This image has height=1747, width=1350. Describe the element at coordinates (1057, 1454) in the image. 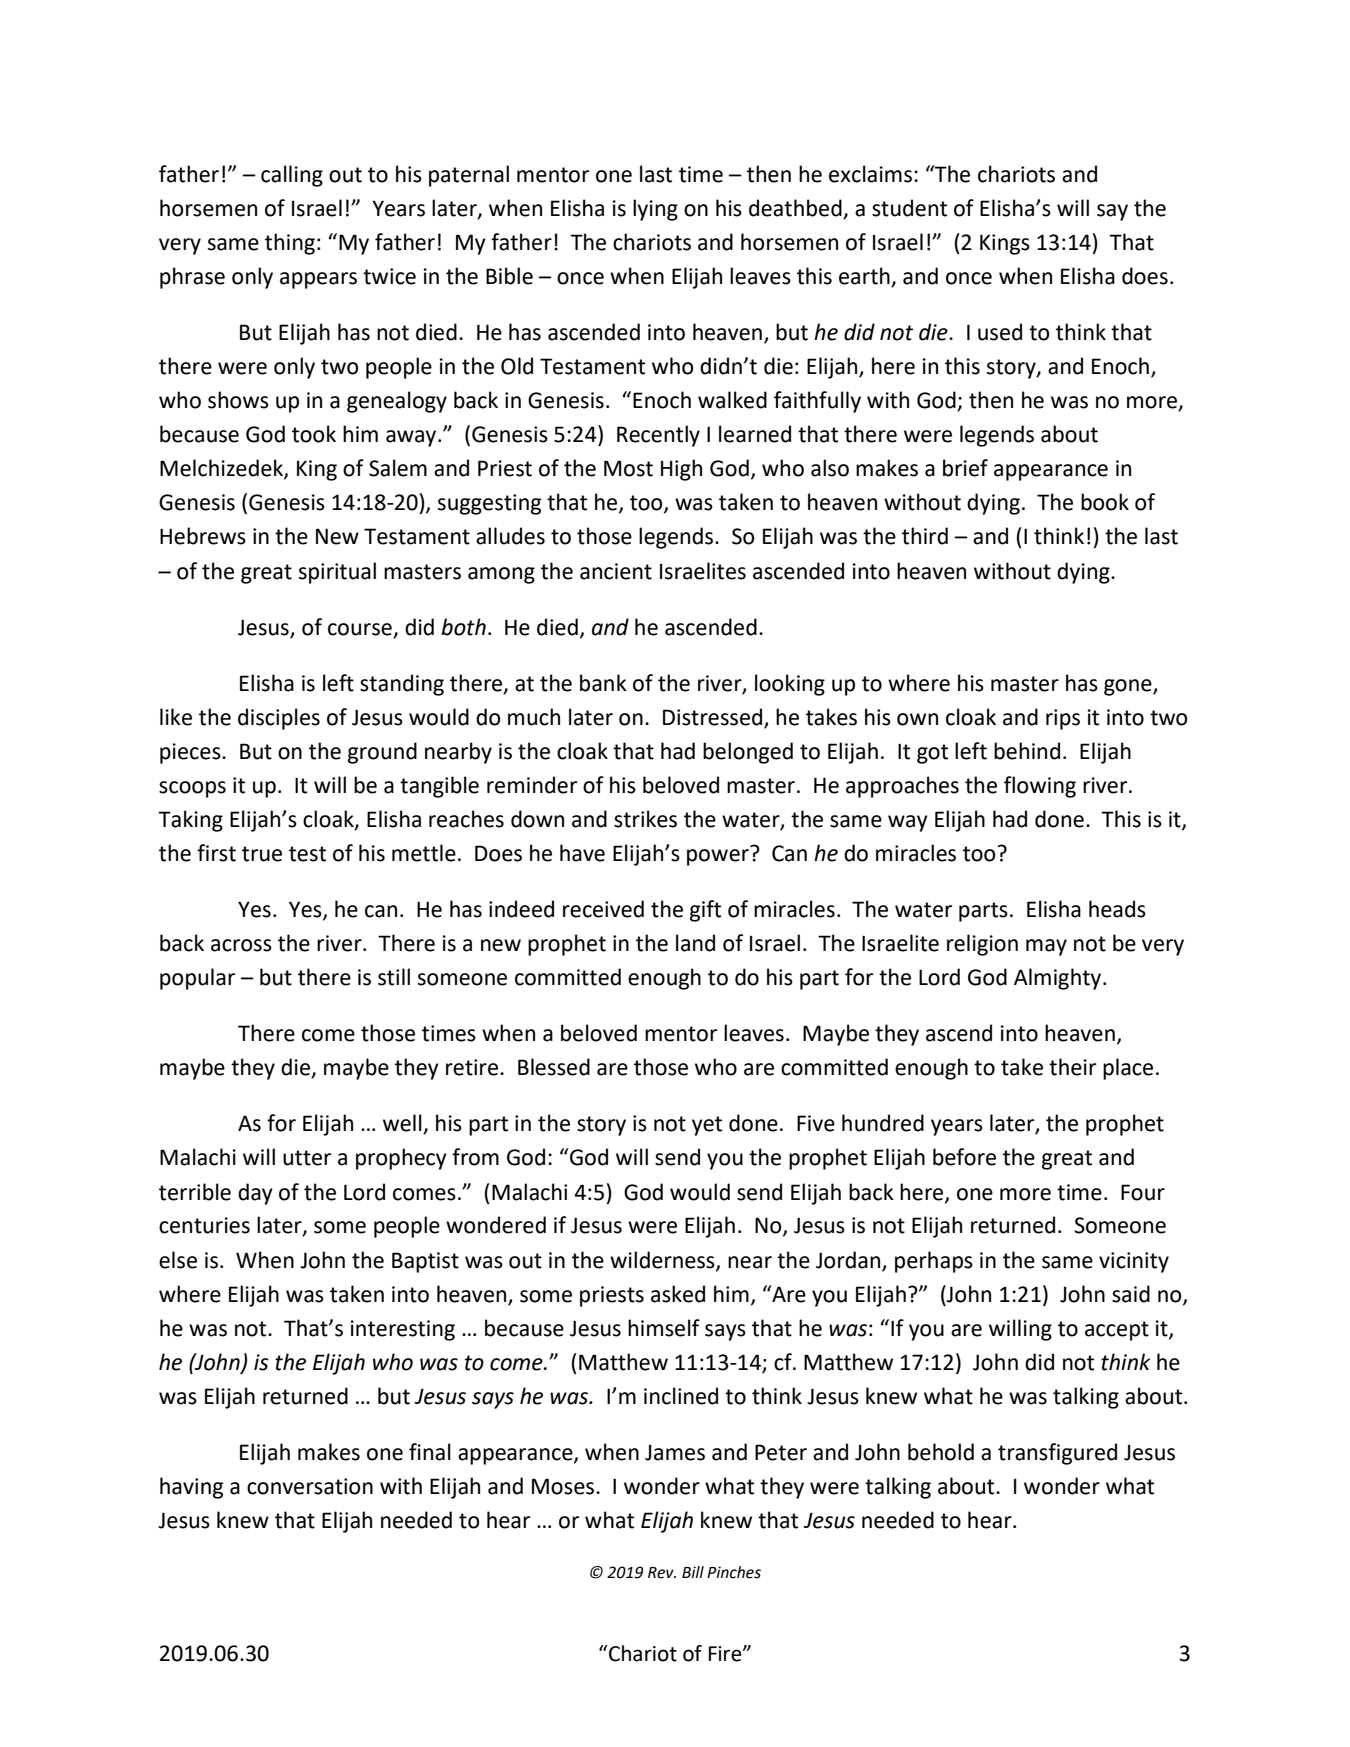

I see `transfigured` at that location.
